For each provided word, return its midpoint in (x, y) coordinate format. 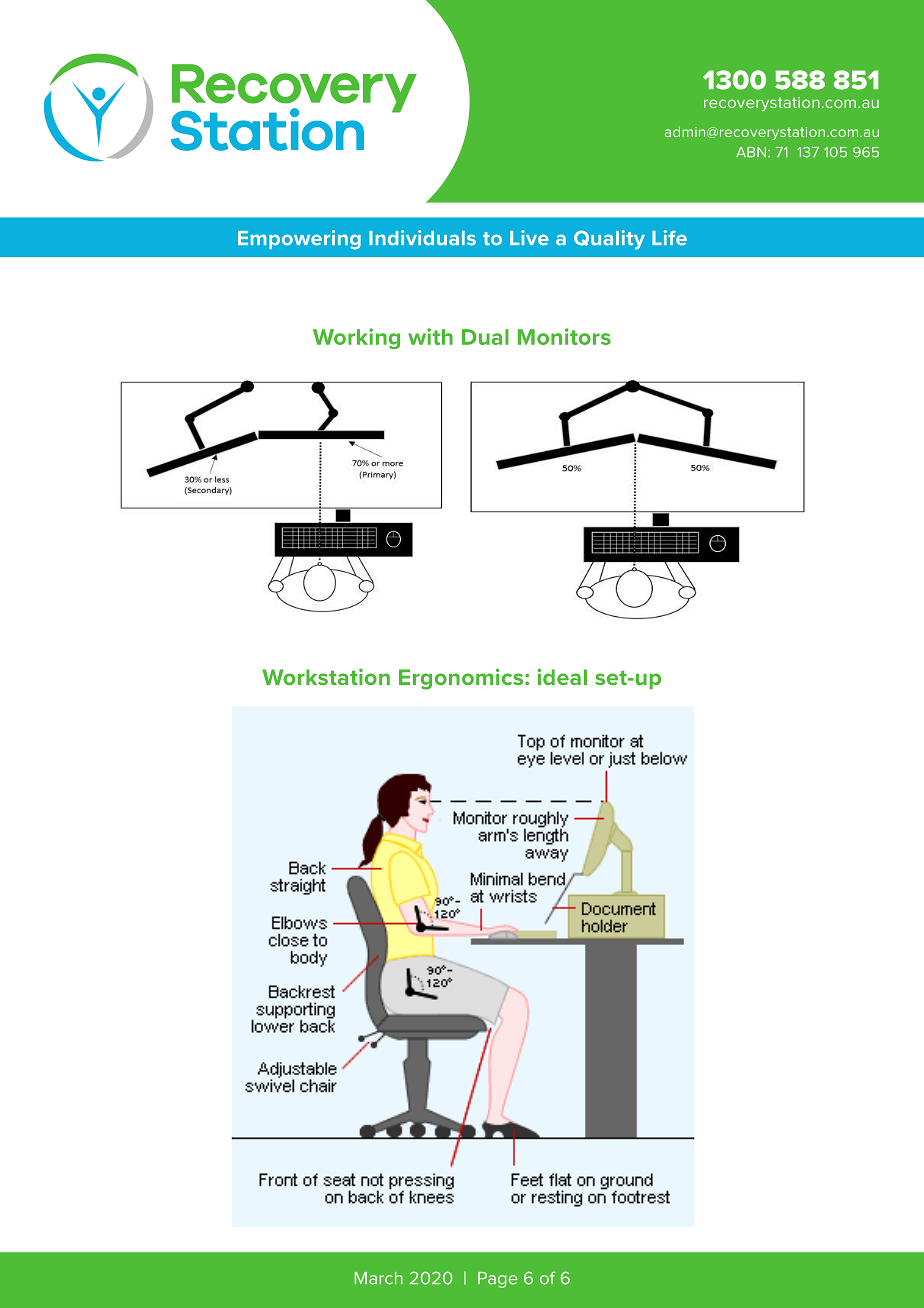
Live (529, 238)
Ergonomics (462, 679)
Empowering (299, 240)
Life (669, 238)
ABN (751, 152)
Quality (609, 240)
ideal (562, 676)
